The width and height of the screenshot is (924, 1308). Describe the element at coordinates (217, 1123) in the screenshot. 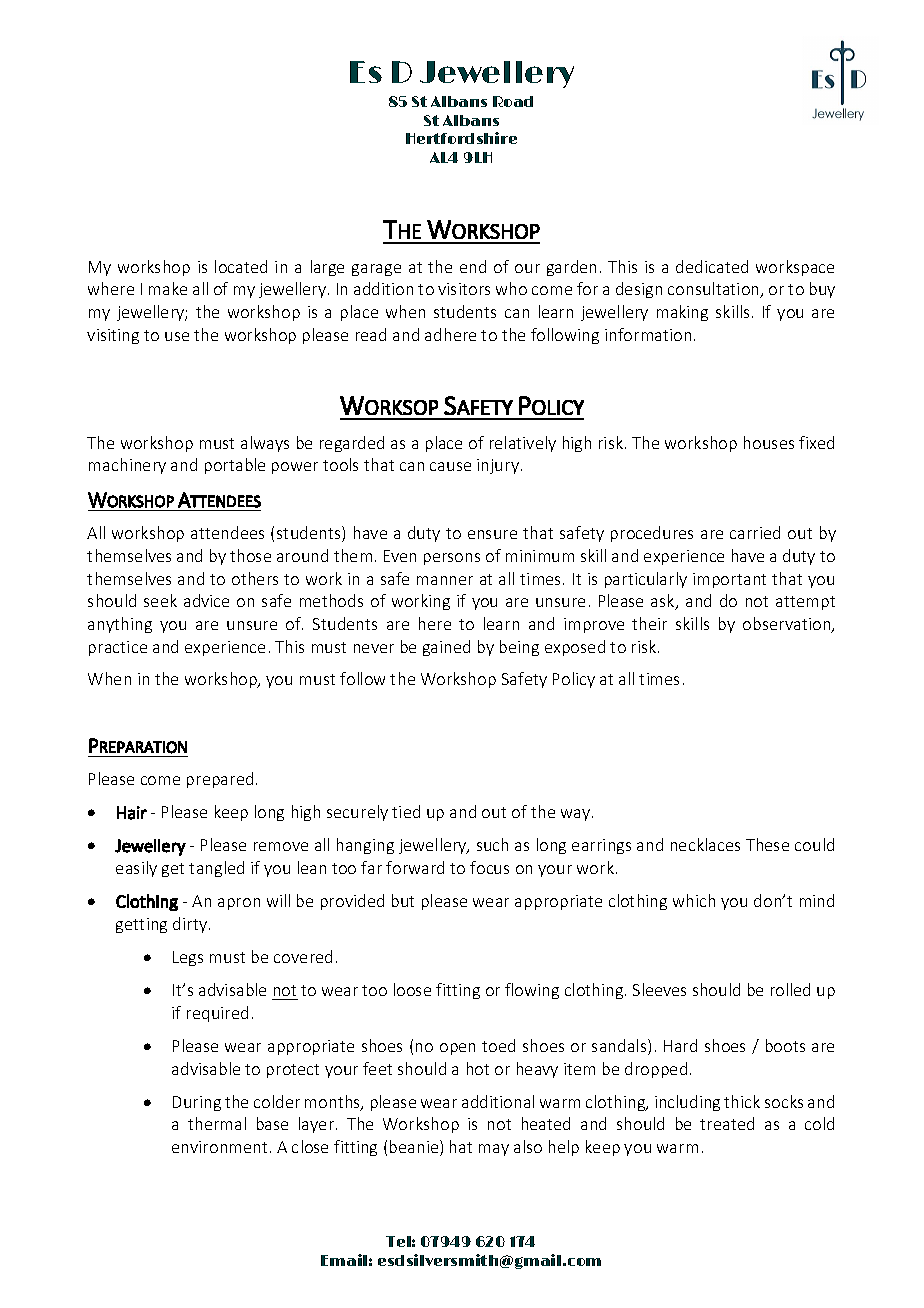

I see `thermal` at that location.
